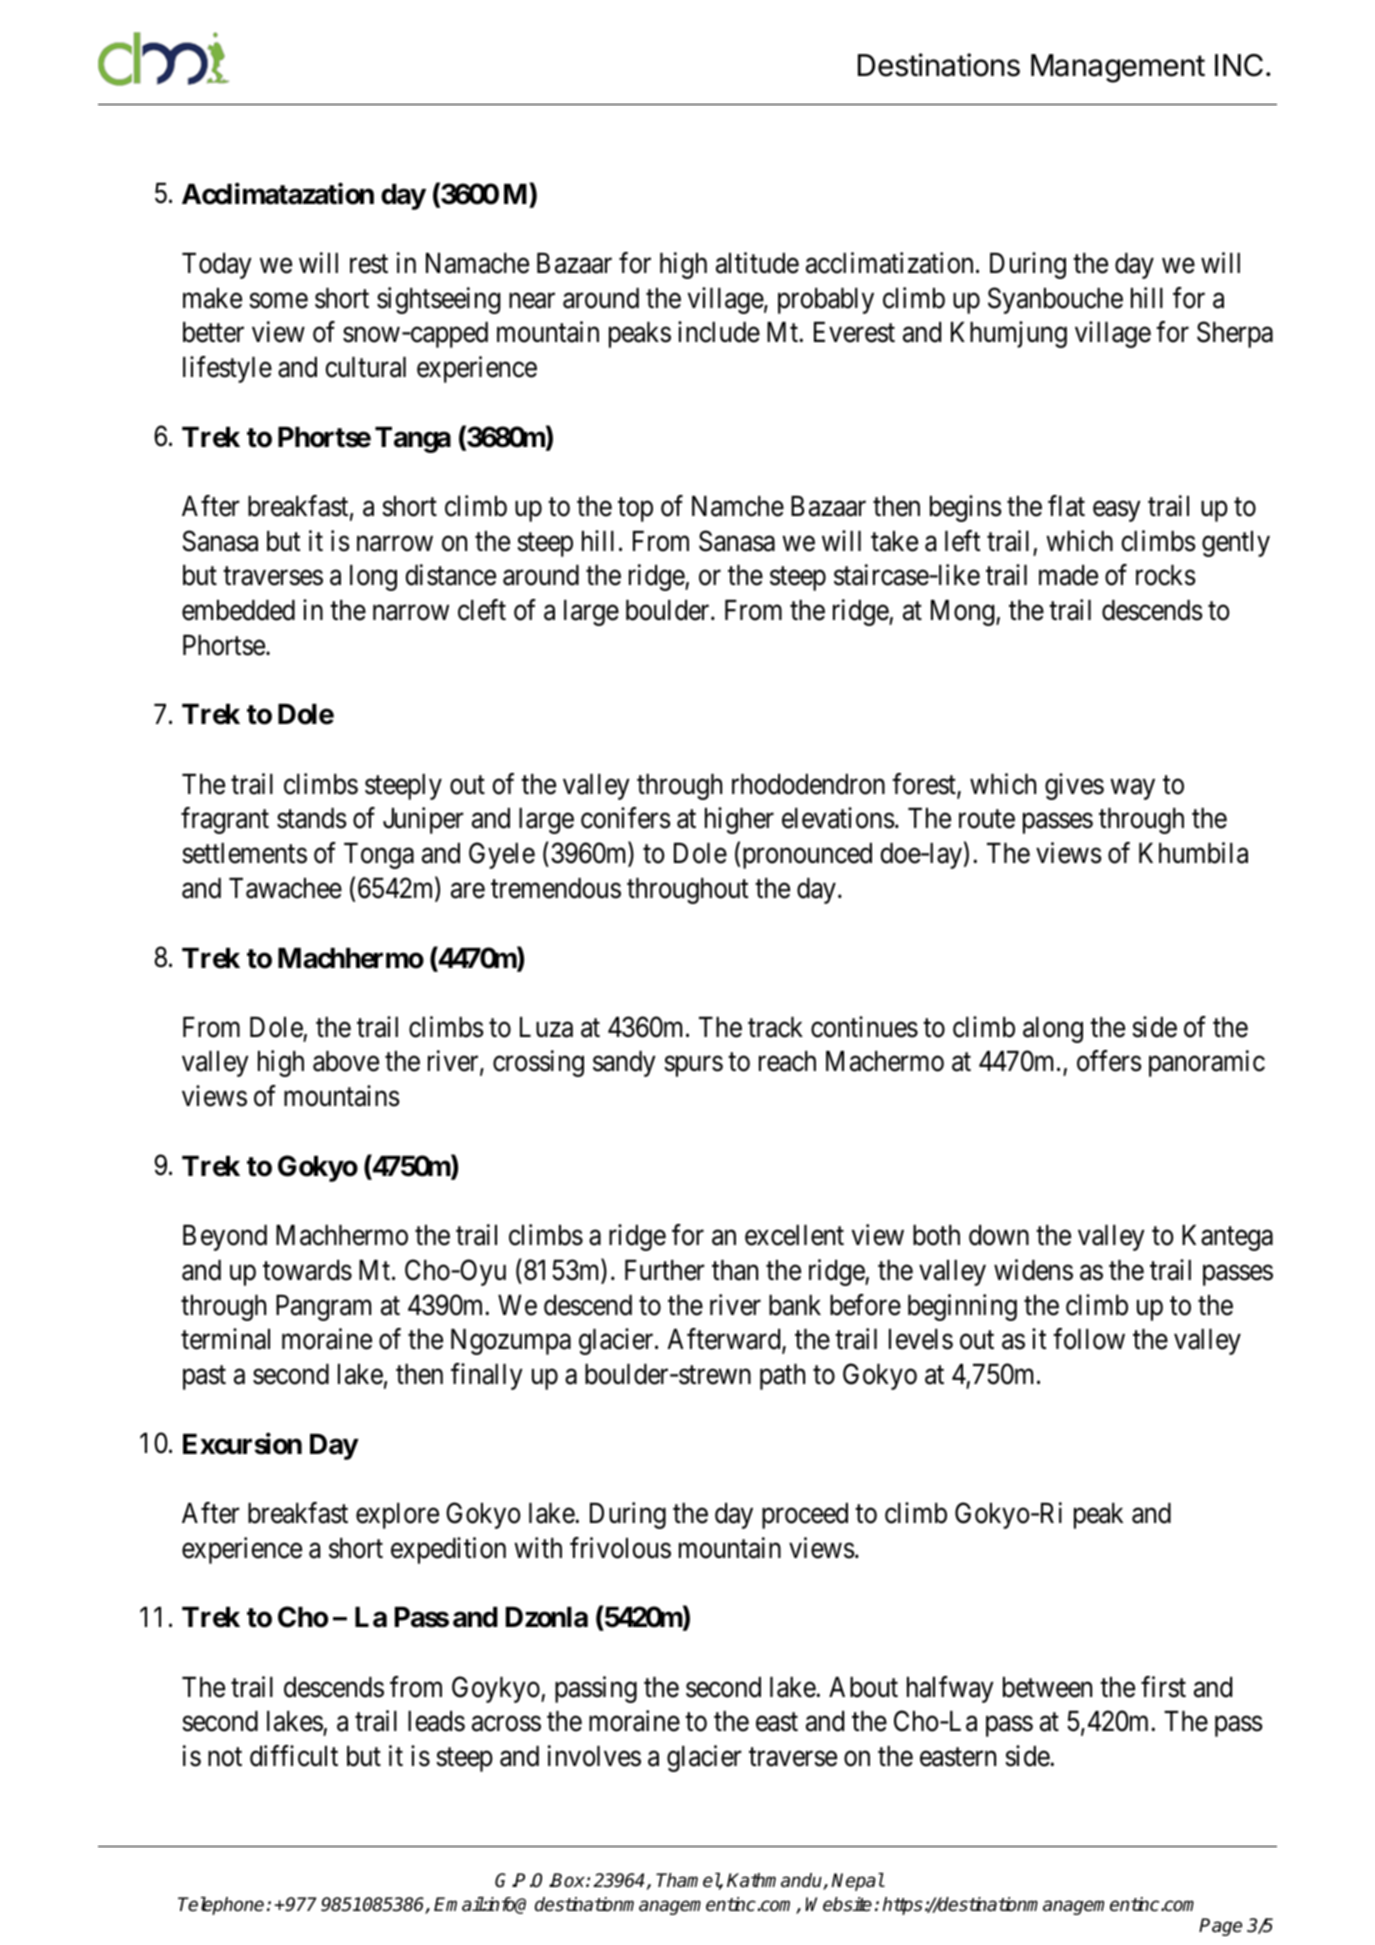 The image size is (1375, 1945). Describe the element at coordinates (1089, 1339) in the screenshot. I see `follow` at that location.
